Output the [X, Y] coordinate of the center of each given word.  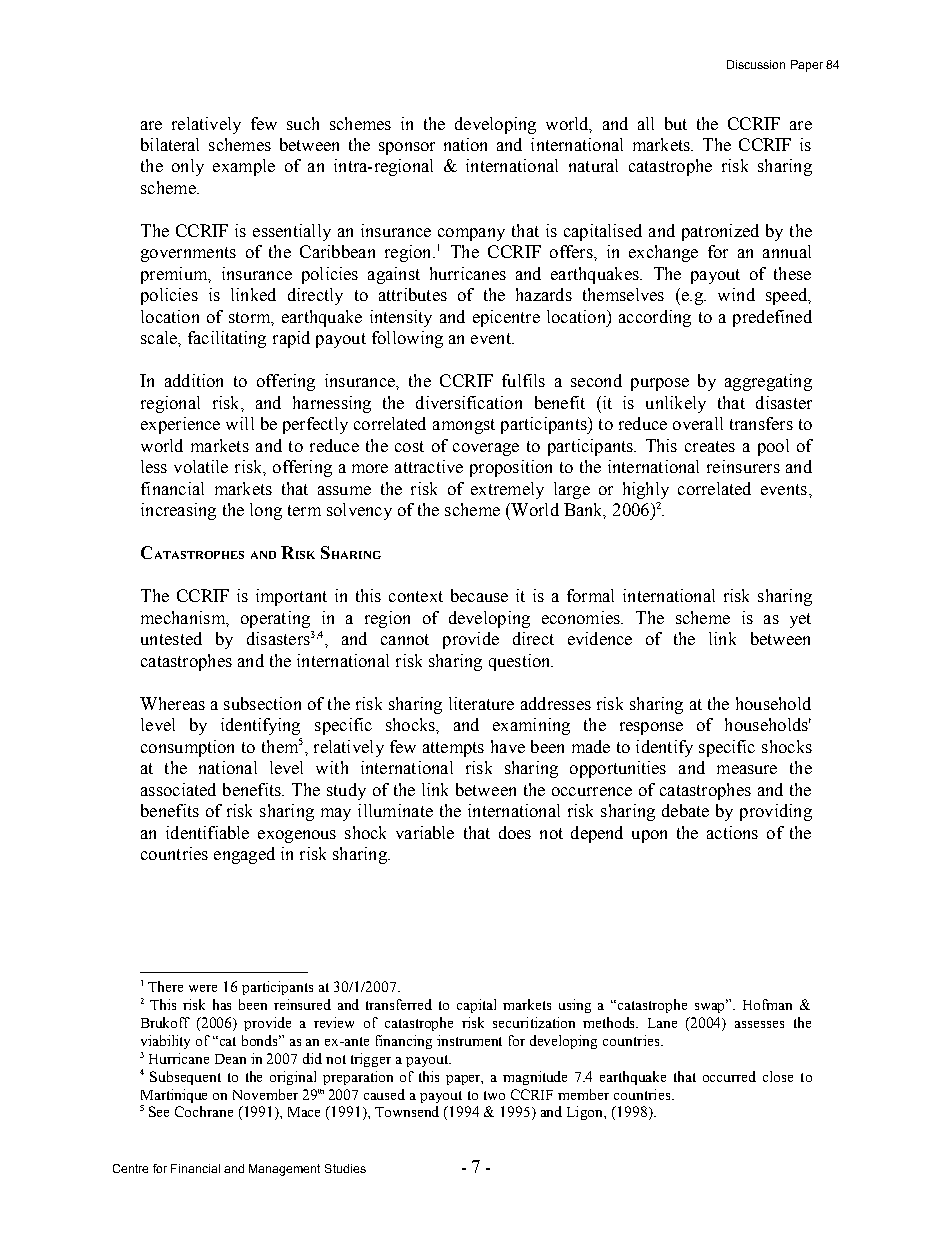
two [494, 1095]
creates [710, 446]
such [303, 123]
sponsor [407, 148]
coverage [486, 449]
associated [178, 789]
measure [747, 769]
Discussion [756, 64]
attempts [453, 749]
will [240, 423]
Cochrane [204, 1111]
